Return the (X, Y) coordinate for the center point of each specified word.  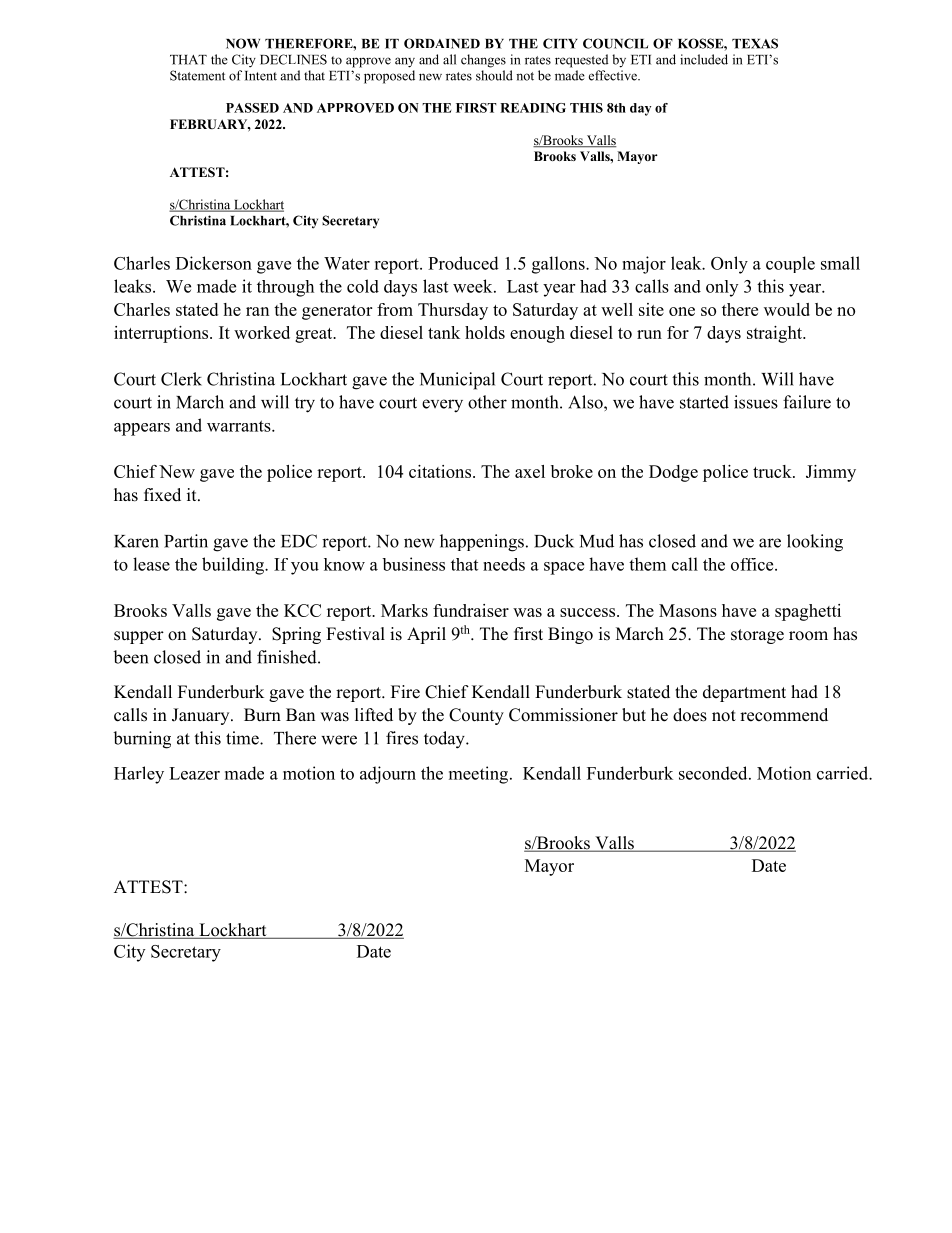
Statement (197, 75)
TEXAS (755, 43)
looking (815, 543)
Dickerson (214, 263)
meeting (480, 775)
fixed (162, 495)
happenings (482, 543)
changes (483, 61)
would (787, 309)
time (243, 738)
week (474, 286)
